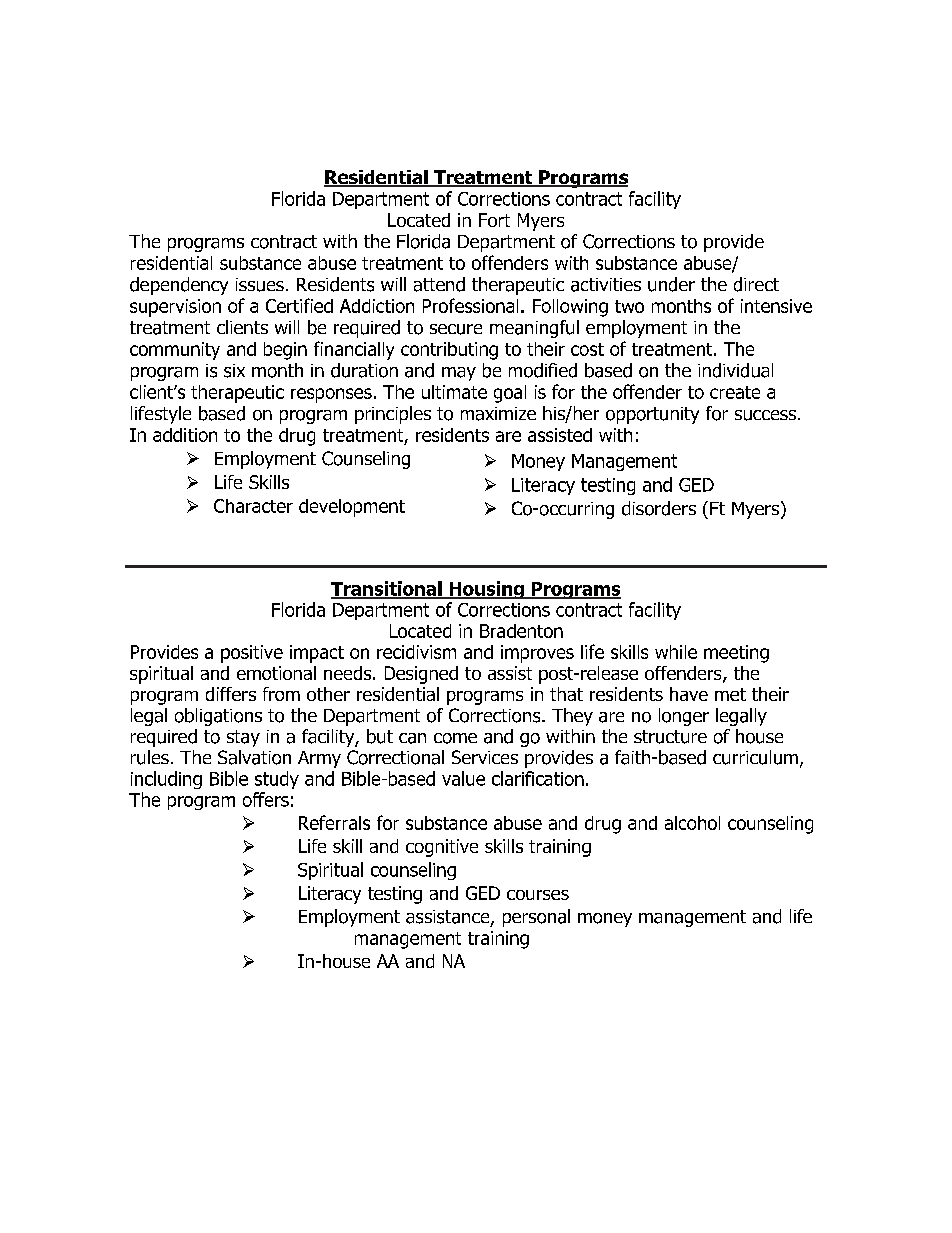 The height and width of the screenshot is (1233, 952). Describe the element at coordinates (538, 895) in the screenshot. I see `courses` at that location.
